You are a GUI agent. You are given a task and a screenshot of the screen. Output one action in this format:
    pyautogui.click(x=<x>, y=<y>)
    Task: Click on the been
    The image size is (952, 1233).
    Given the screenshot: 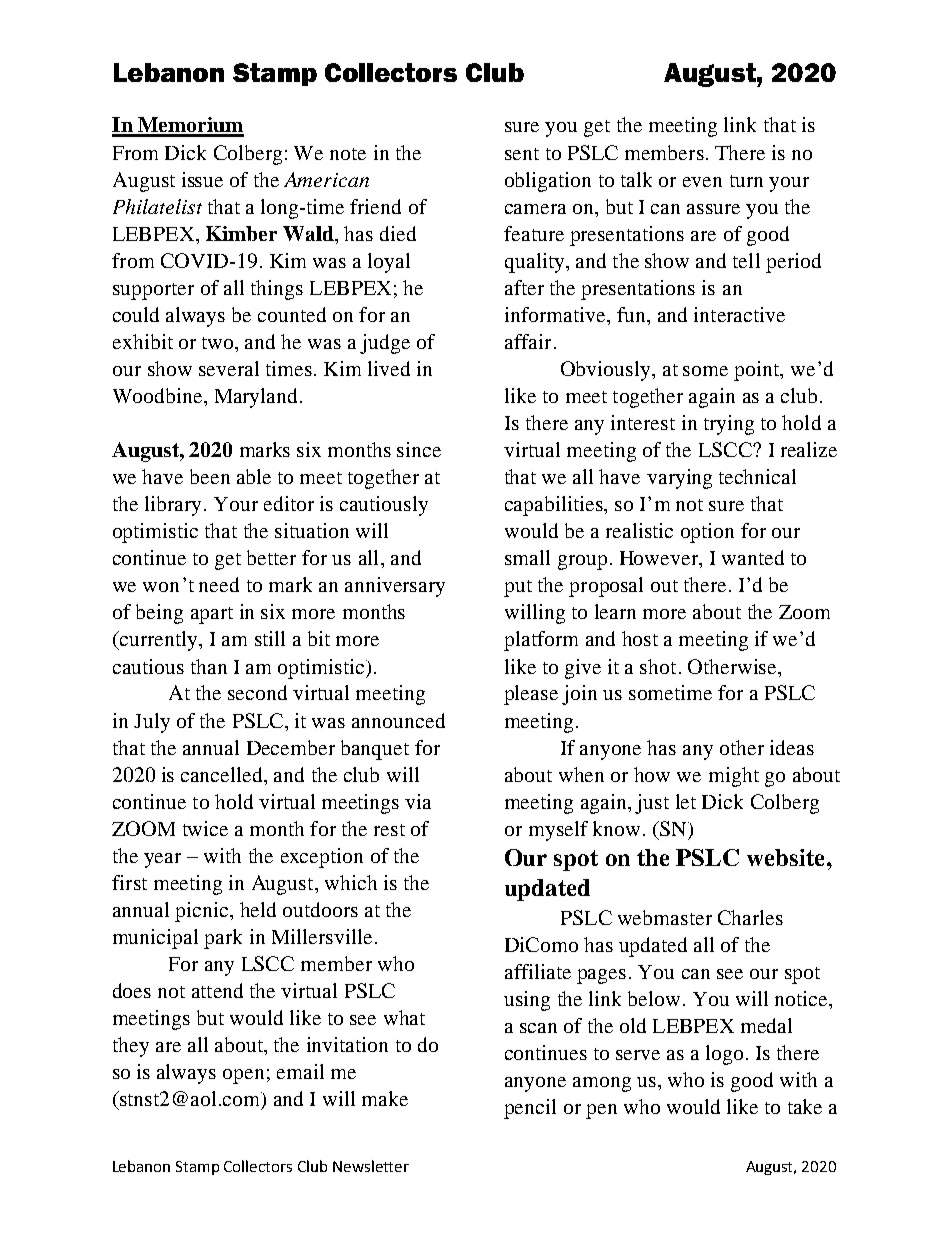 What is the action you would take?
    pyautogui.click(x=210, y=476)
